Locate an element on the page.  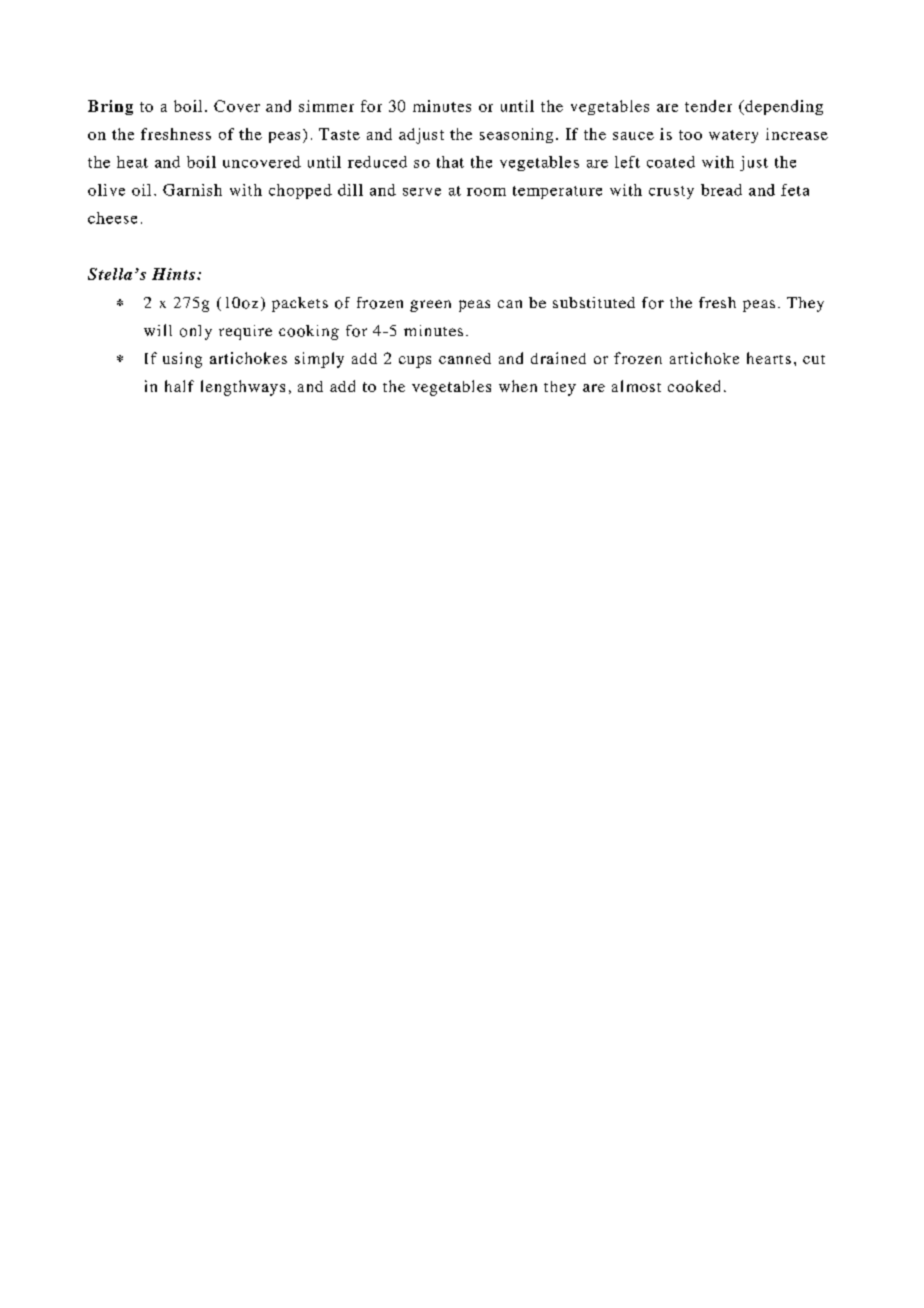
Hints is located at coordinates (173, 274).
